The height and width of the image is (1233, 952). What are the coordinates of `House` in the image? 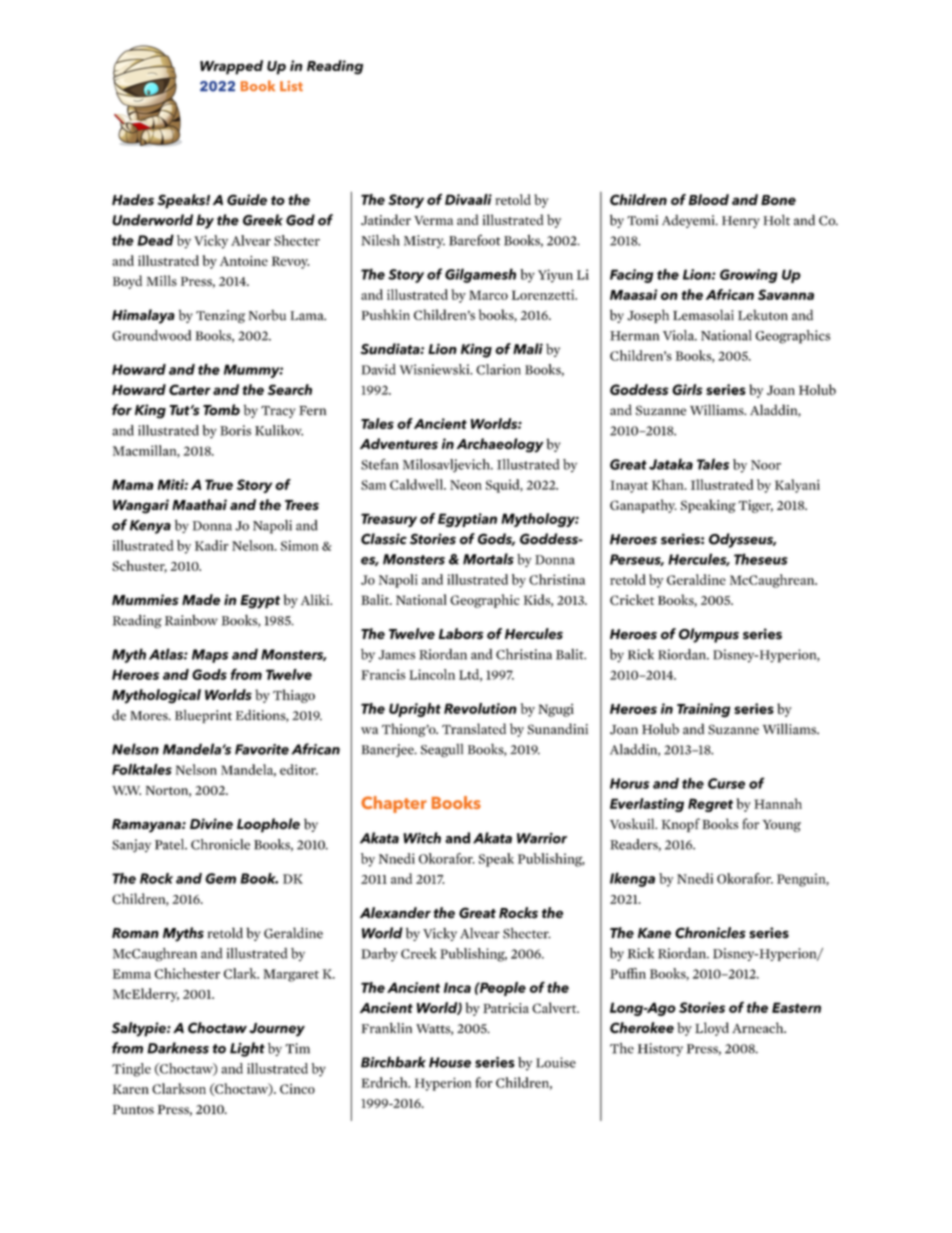 It's located at (450, 1062).
